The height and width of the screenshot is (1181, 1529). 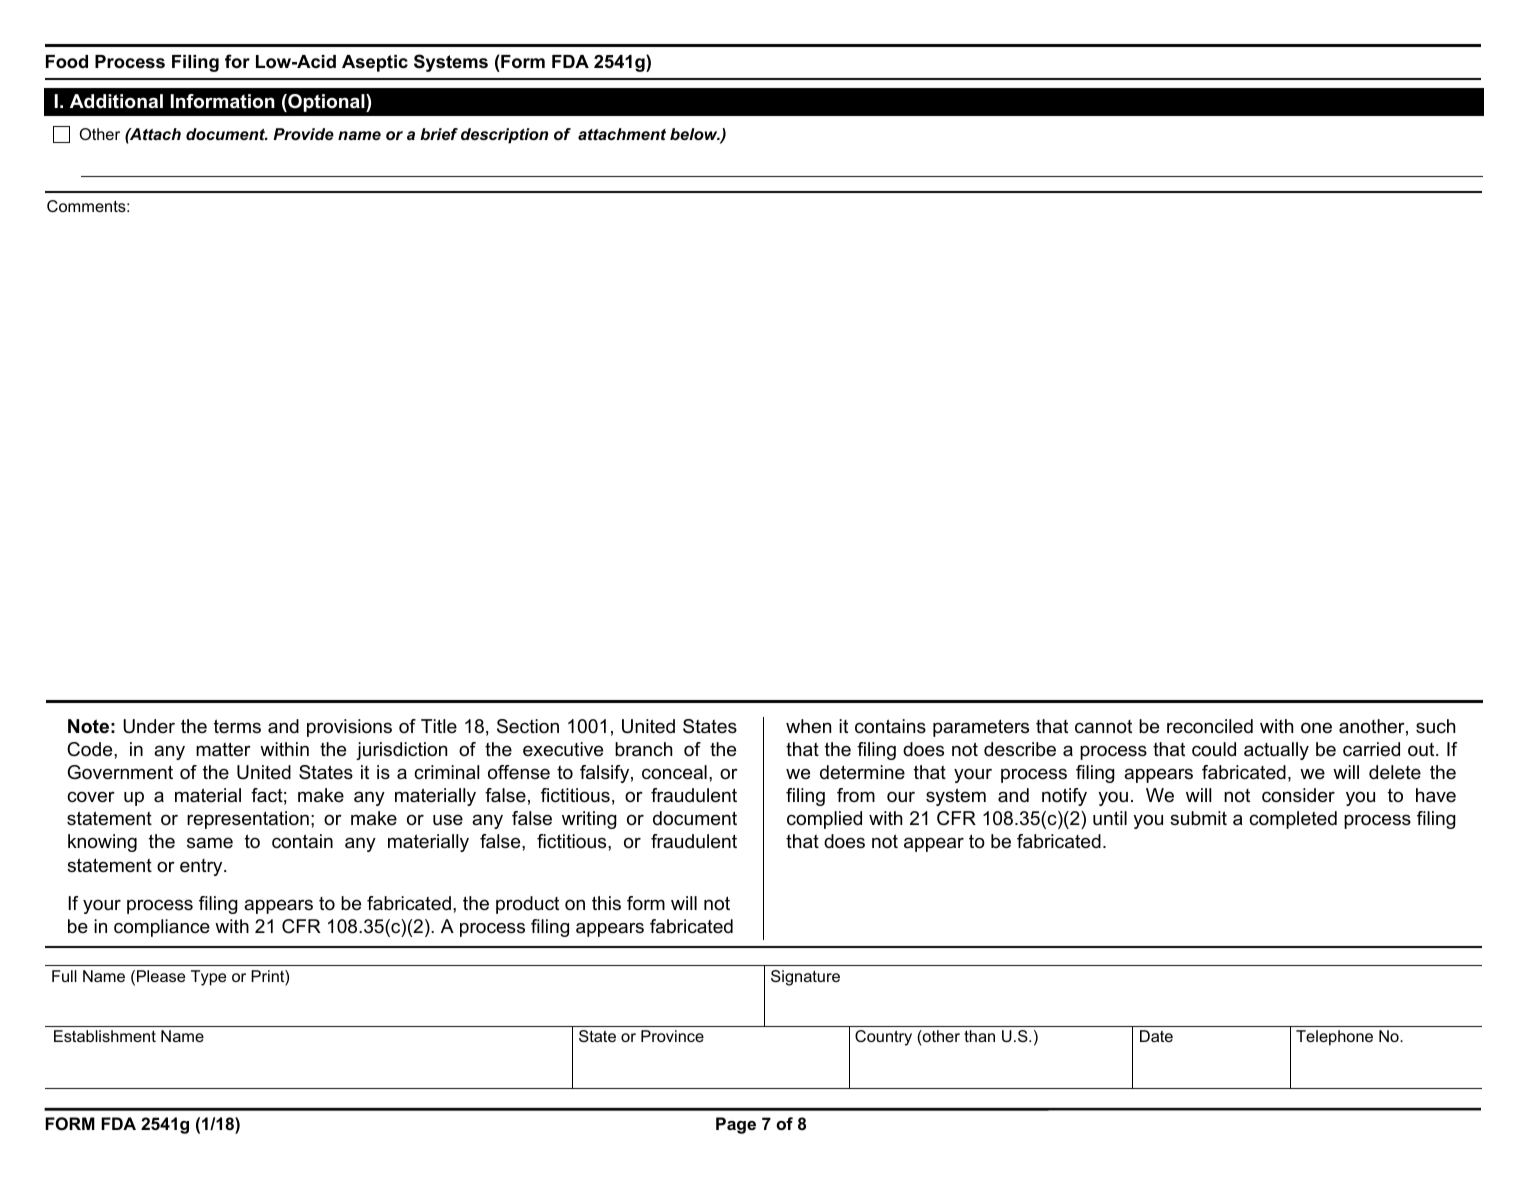 I want to click on Establishment, so click(x=105, y=1036).
